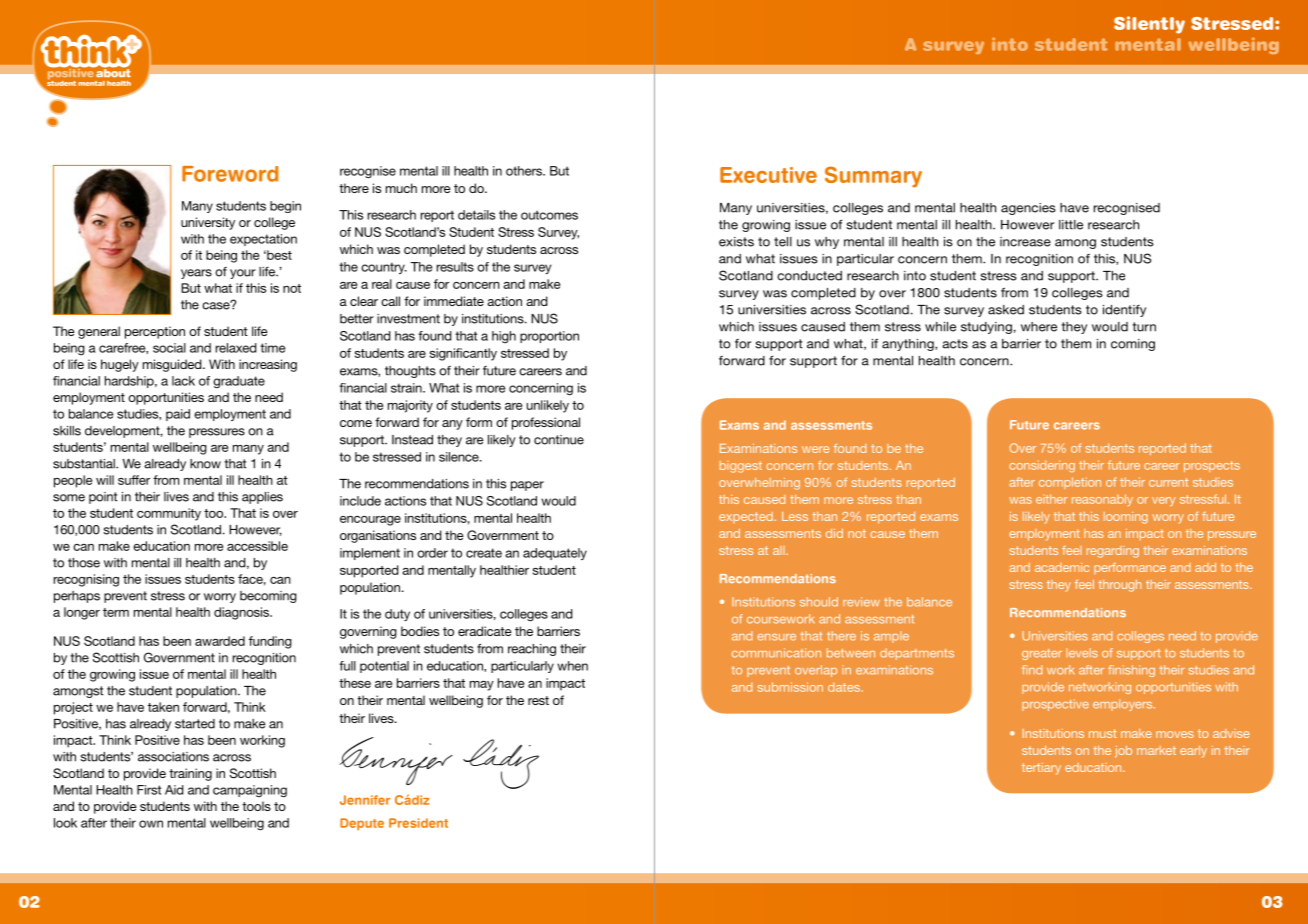 This screenshot has height=924, width=1308. I want to click on Foreword, so click(230, 174).
